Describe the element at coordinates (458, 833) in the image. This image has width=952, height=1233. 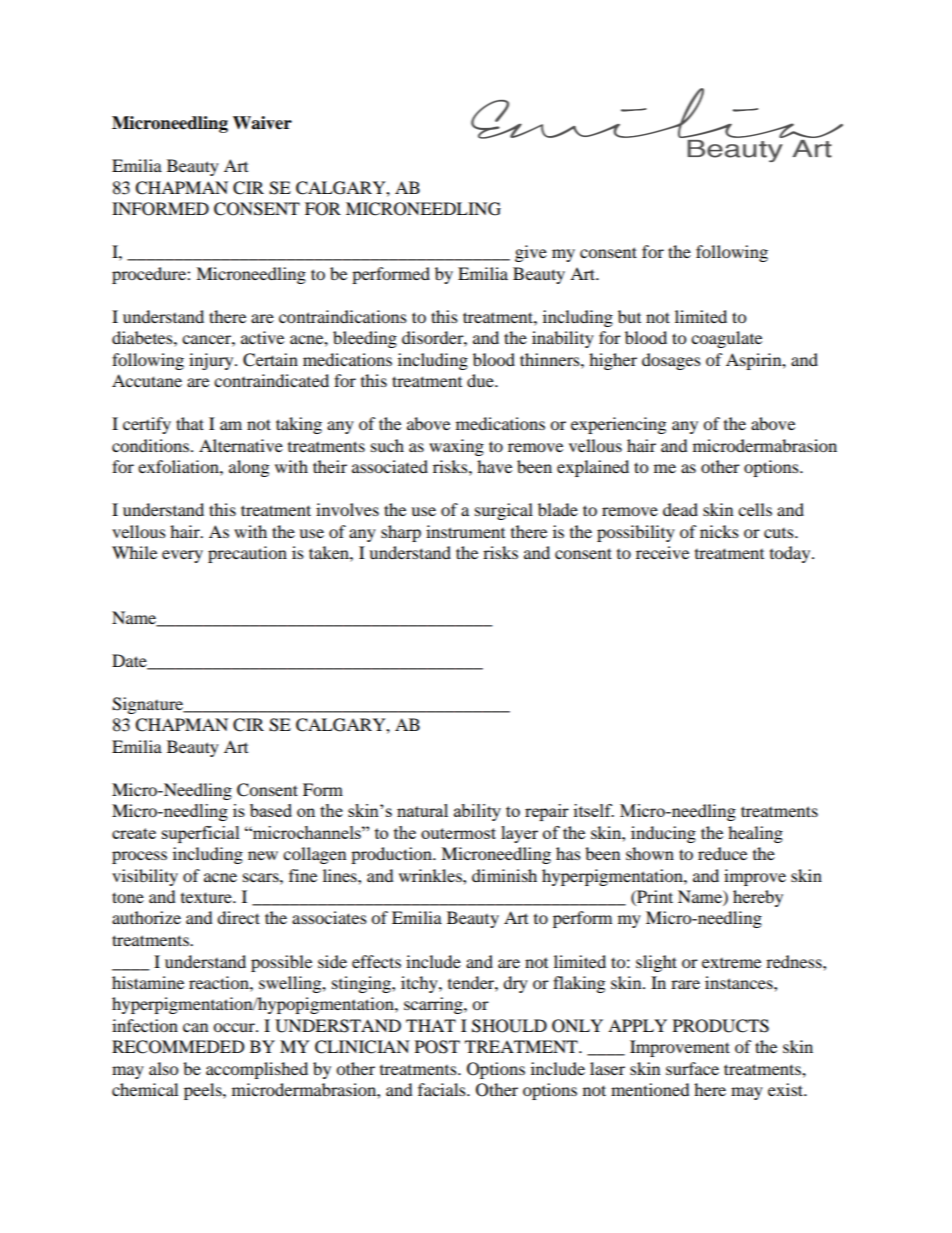
I see `outermost` at that location.
